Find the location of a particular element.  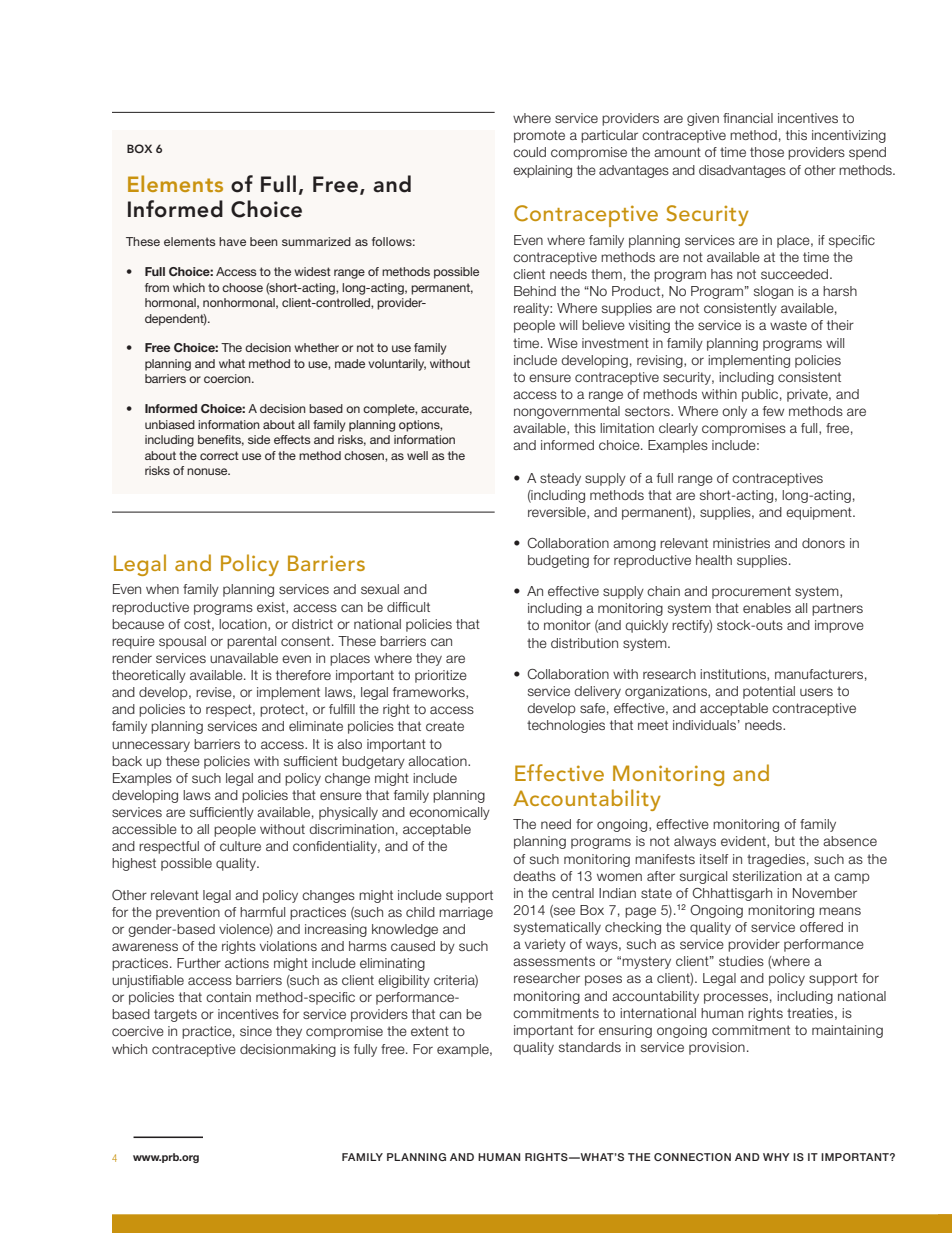

could is located at coordinates (529, 152).
